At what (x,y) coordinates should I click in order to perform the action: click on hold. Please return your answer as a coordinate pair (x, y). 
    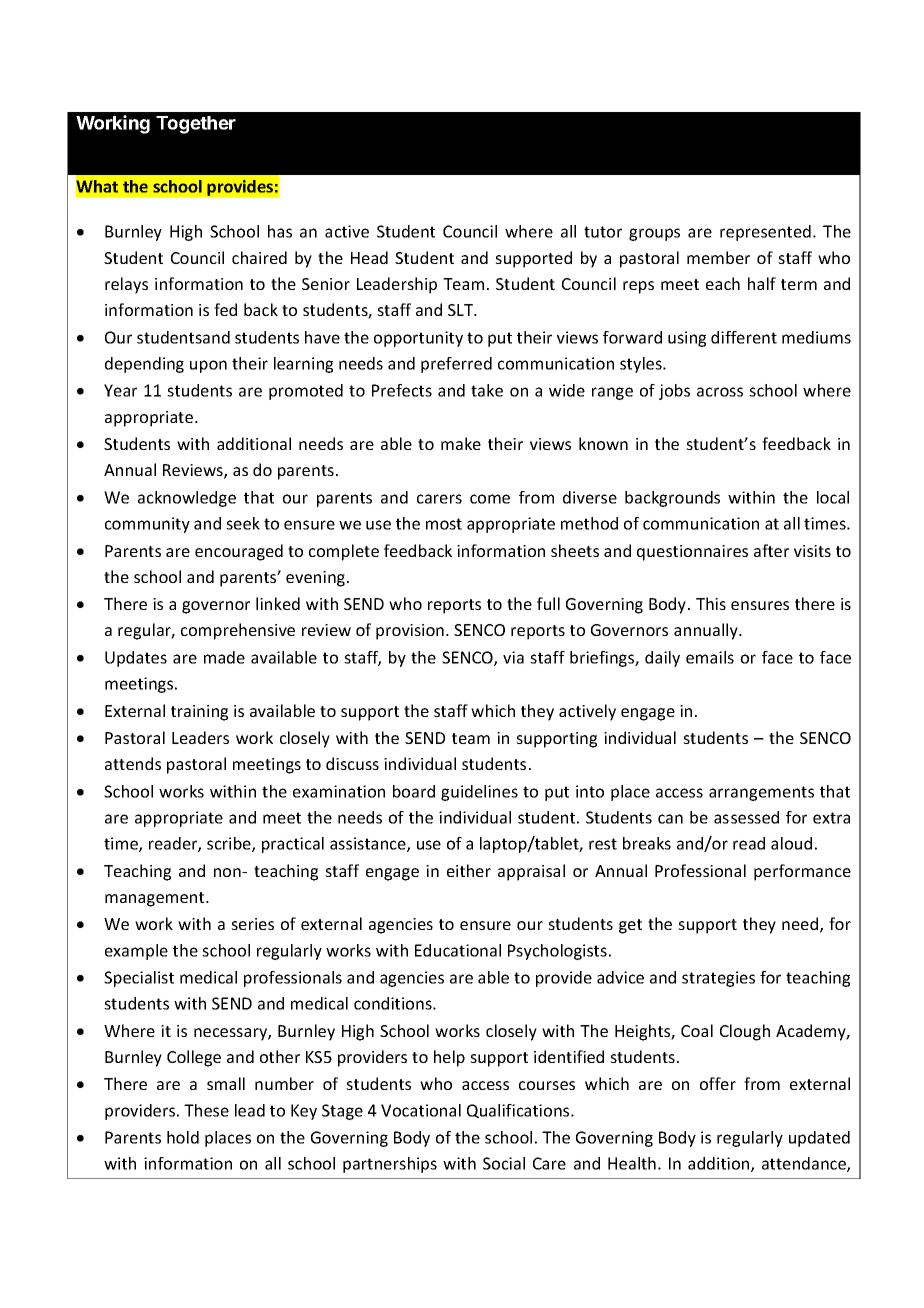
    Looking at the image, I should click on (183, 1137).
